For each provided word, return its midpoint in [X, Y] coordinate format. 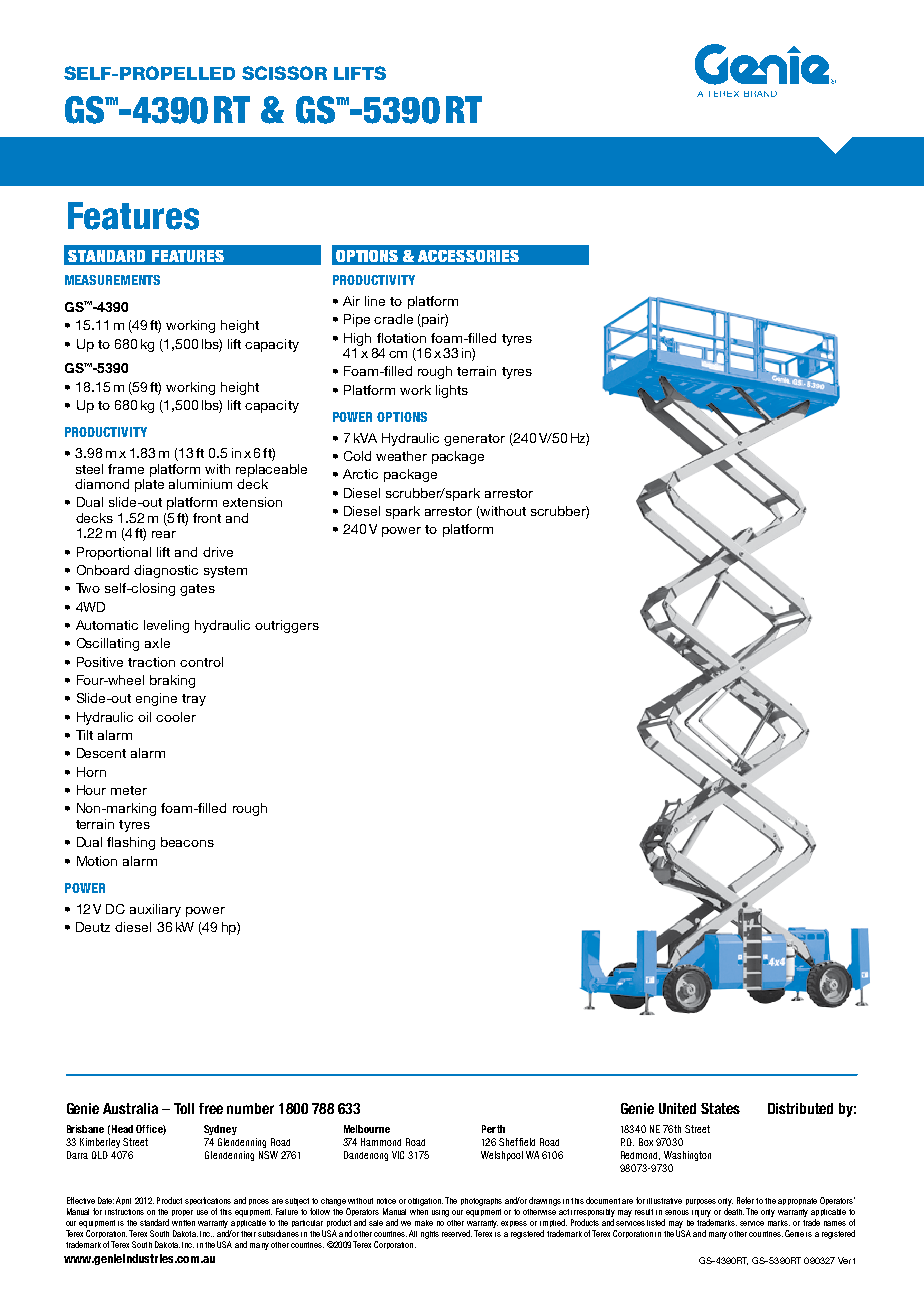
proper [182, 1213]
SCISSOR [284, 73]
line [375, 301]
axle [157, 643]
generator [474, 440]
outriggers [287, 626]
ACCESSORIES [468, 256]
